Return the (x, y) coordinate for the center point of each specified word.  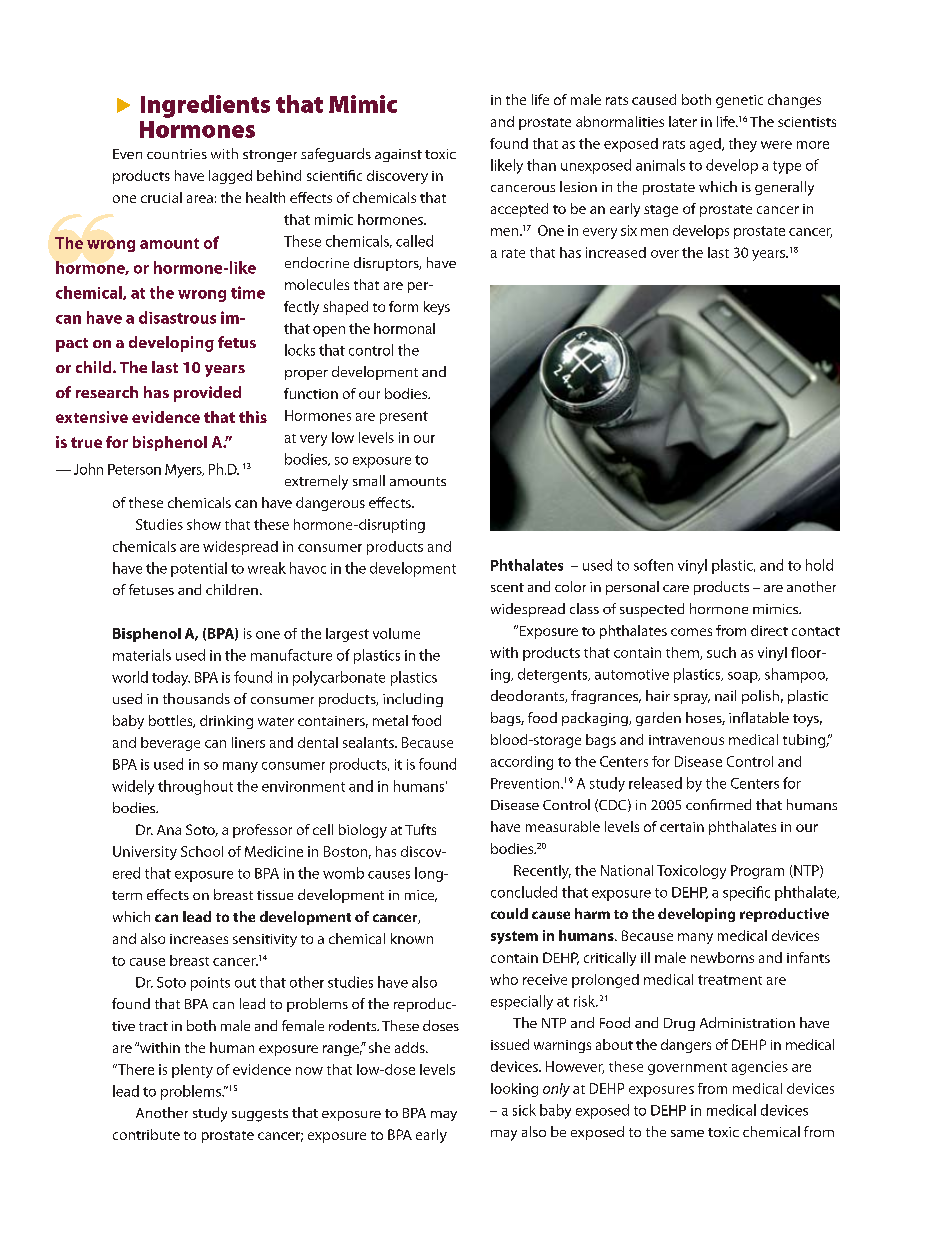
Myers (184, 471)
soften (653, 565)
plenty (192, 1071)
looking (514, 1090)
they (743, 145)
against (398, 155)
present (404, 417)
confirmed (718, 804)
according (522, 763)
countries (177, 154)
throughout (195, 787)
